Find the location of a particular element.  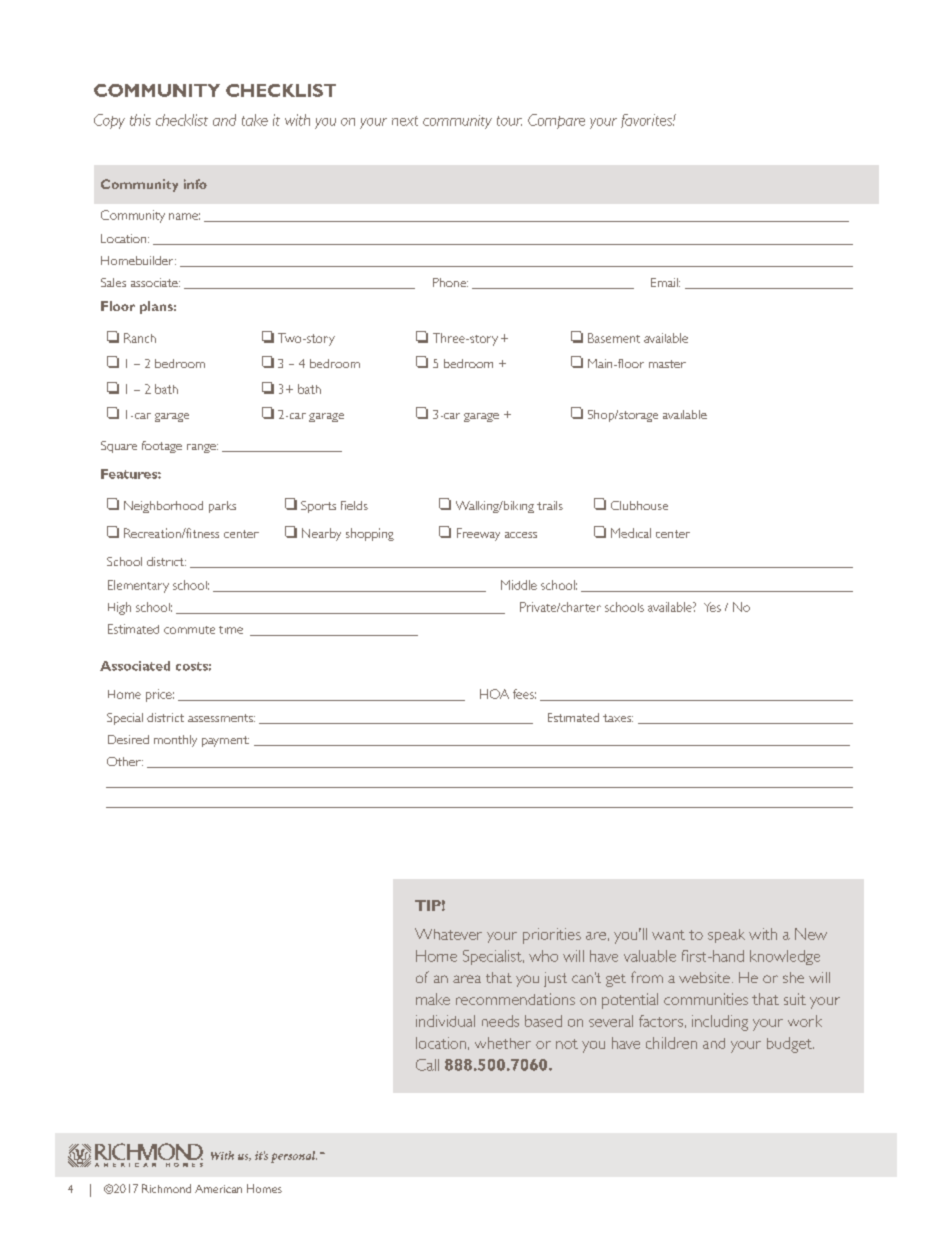

Other is located at coordinates (125, 761).
